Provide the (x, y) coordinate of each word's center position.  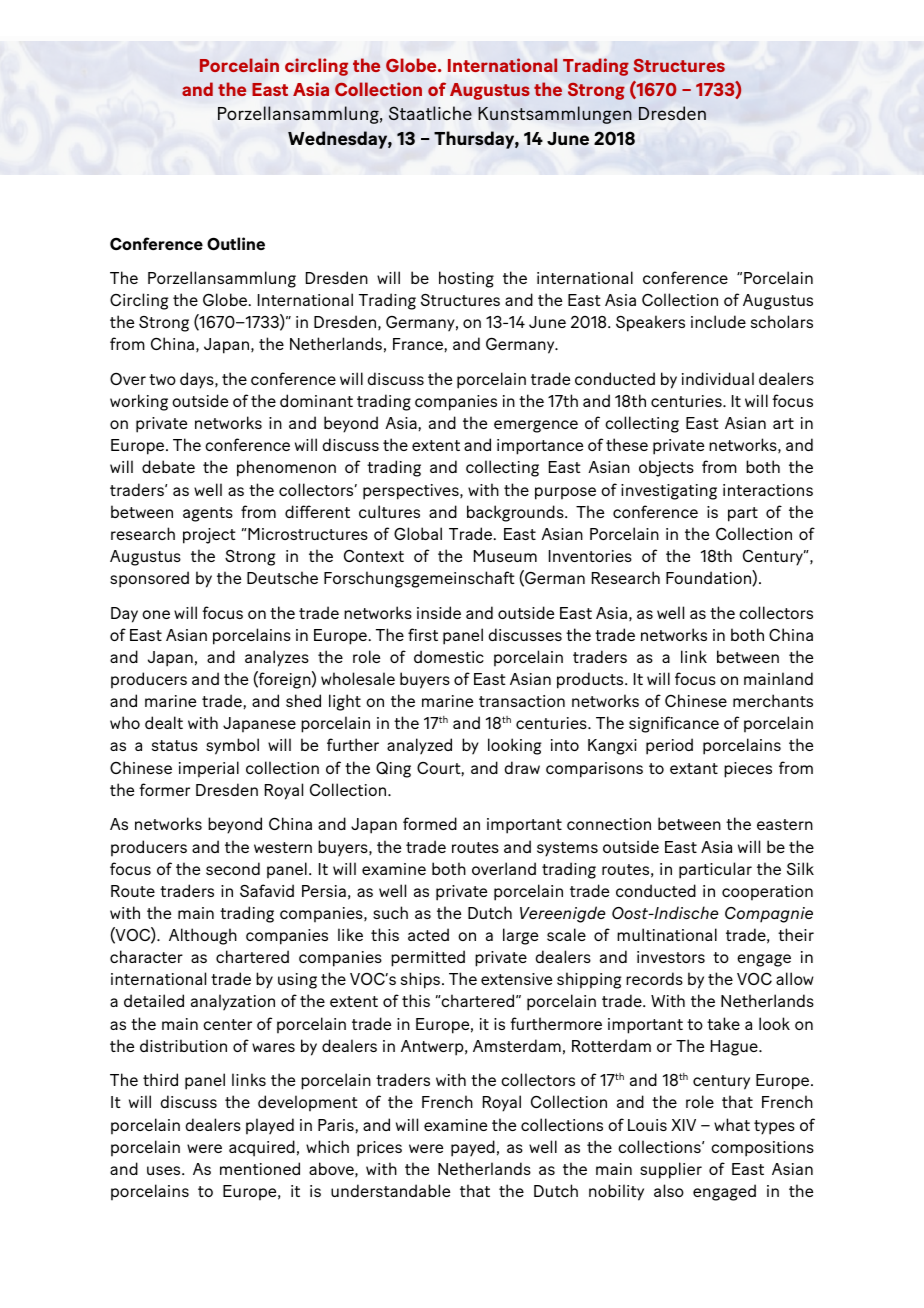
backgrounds (516, 513)
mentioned (260, 1168)
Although (203, 936)
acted (428, 934)
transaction (522, 701)
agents (208, 514)
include (718, 321)
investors (671, 957)
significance (674, 724)
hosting (466, 279)
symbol (232, 746)
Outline (236, 243)
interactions (768, 490)
